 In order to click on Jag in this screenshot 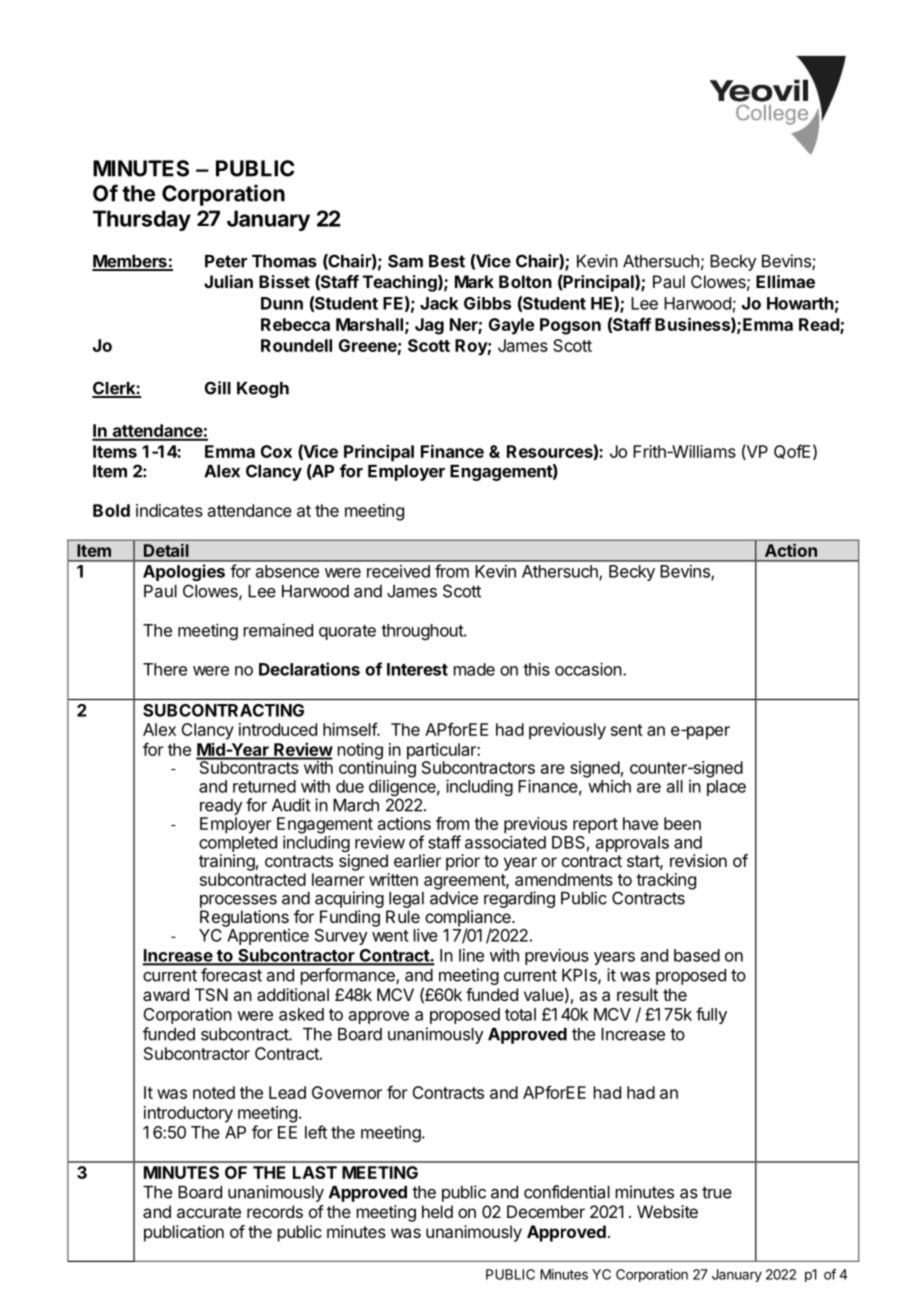, I will do `click(429, 326)`.
